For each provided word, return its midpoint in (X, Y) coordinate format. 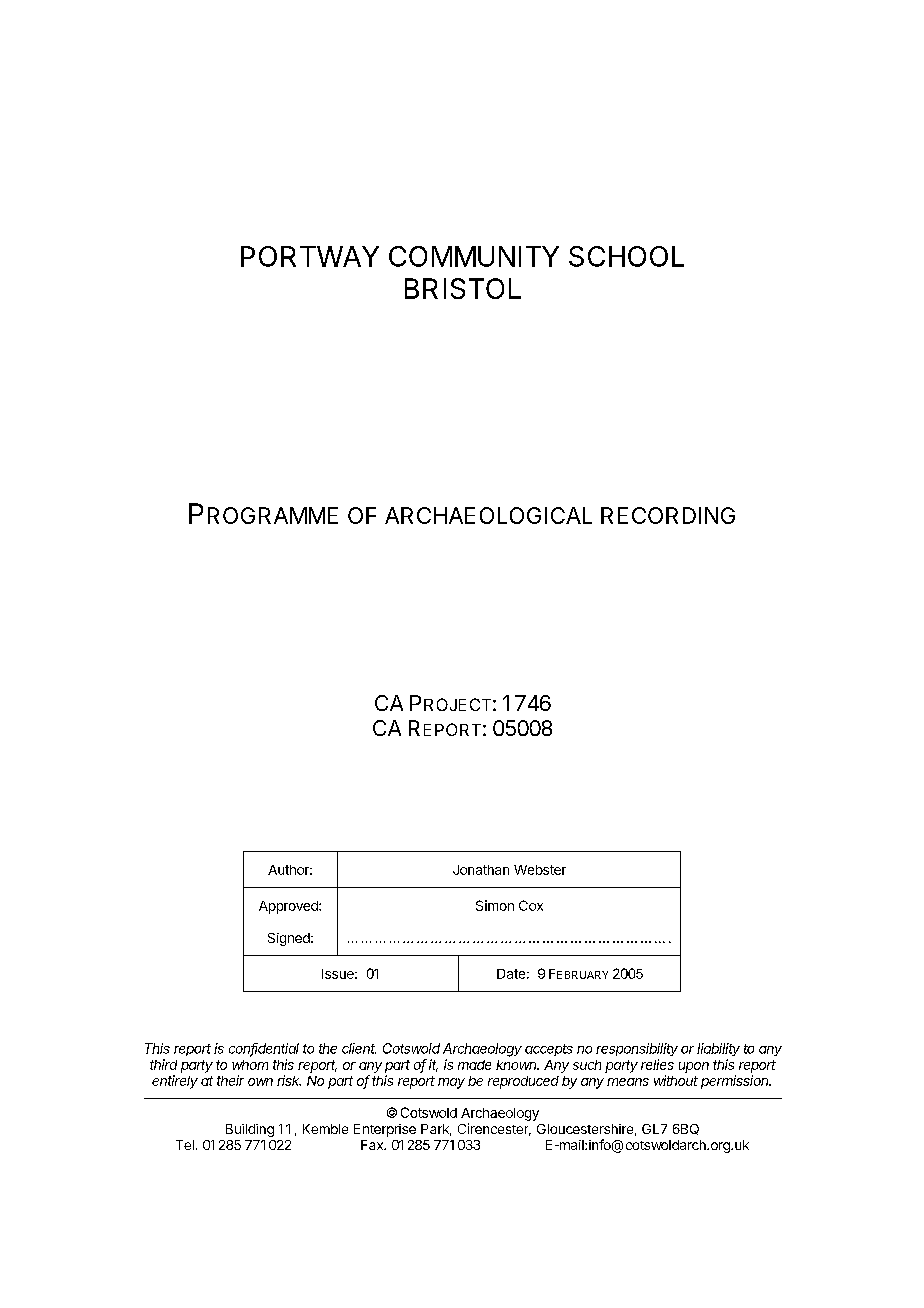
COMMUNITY (474, 256)
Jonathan (481, 870)
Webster (540, 870)
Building (250, 1130)
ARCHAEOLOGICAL (488, 515)
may (451, 1083)
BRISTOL (463, 288)
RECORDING (668, 515)
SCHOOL (626, 256)
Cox (531, 905)
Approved (289, 907)
